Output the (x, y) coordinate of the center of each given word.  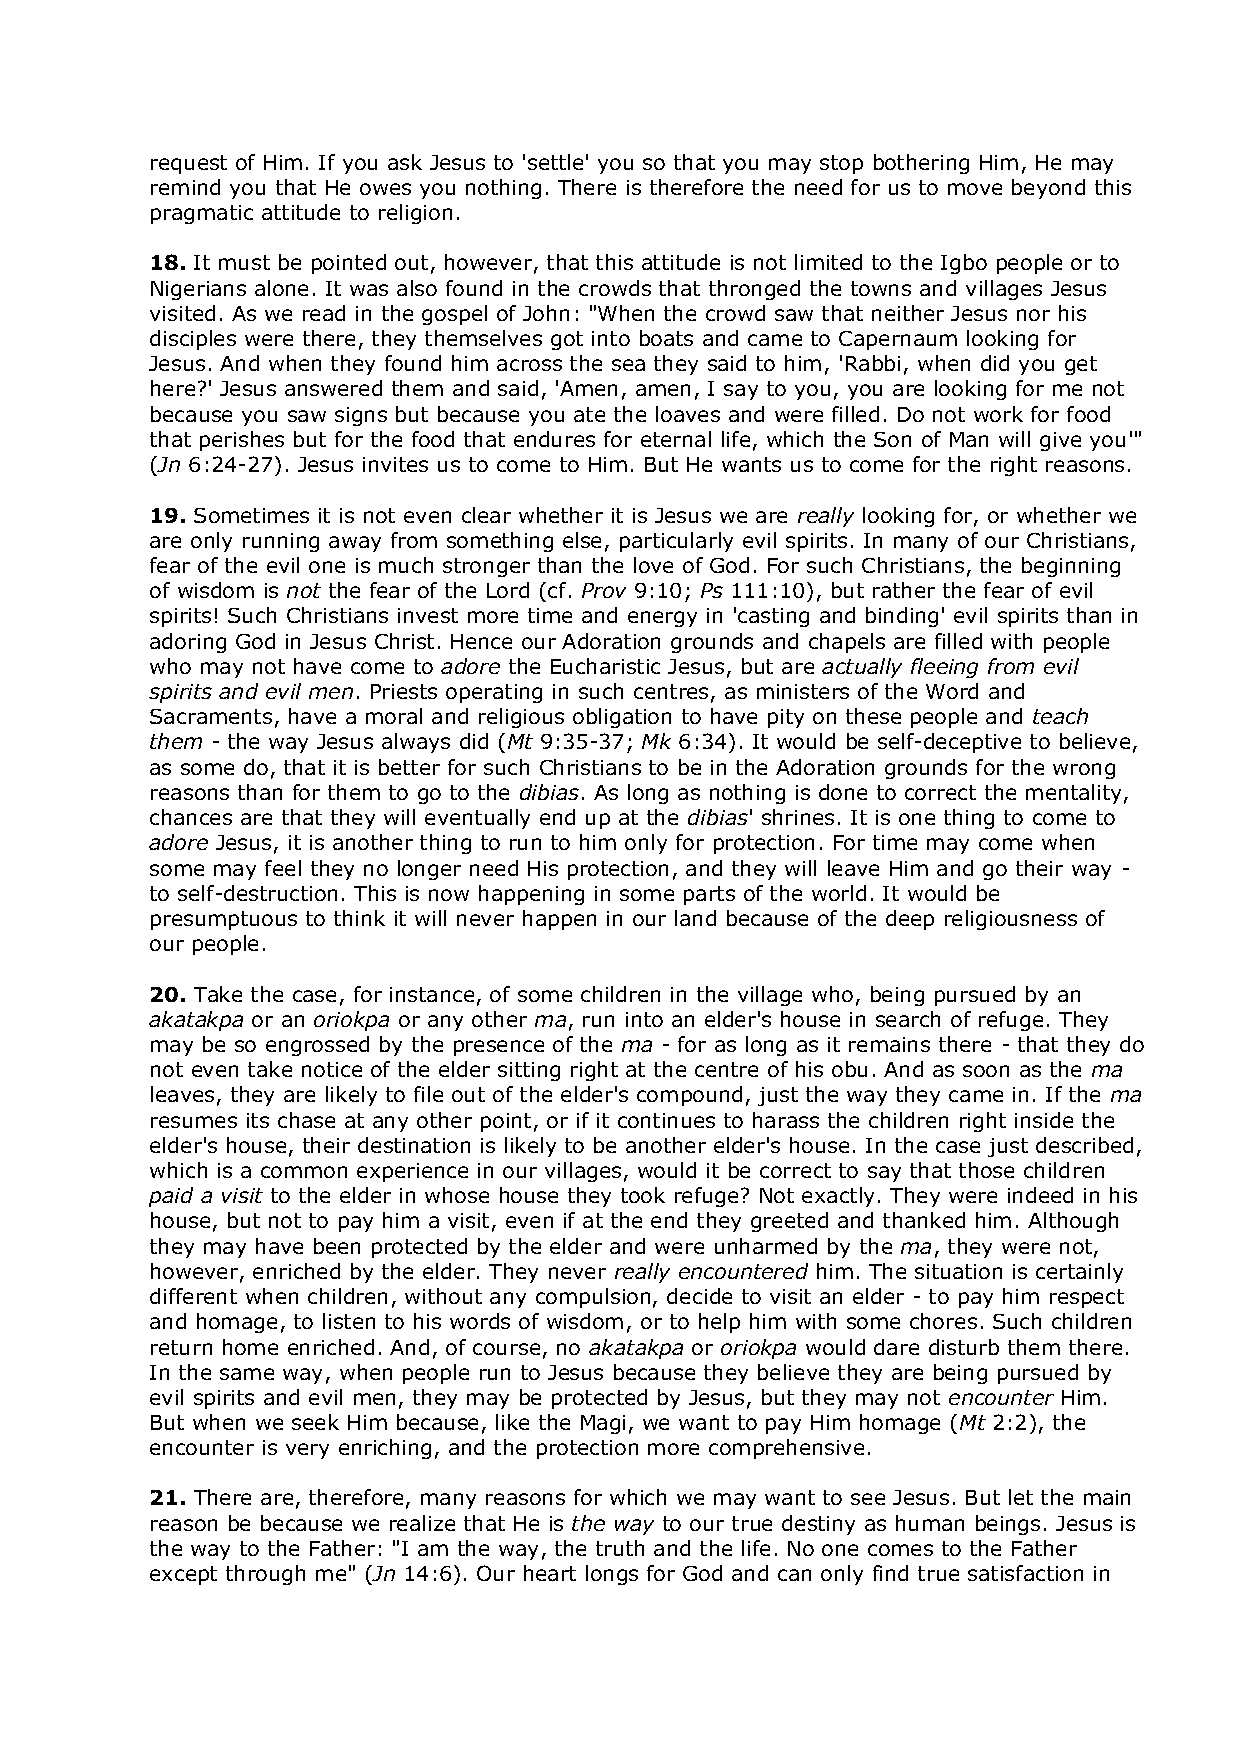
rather (904, 590)
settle (555, 162)
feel (283, 868)
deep (910, 920)
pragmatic (202, 214)
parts (709, 895)
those (986, 1170)
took (643, 1195)
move (975, 189)
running (281, 542)
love (653, 565)
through (265, 1575)
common (304, 1172)
